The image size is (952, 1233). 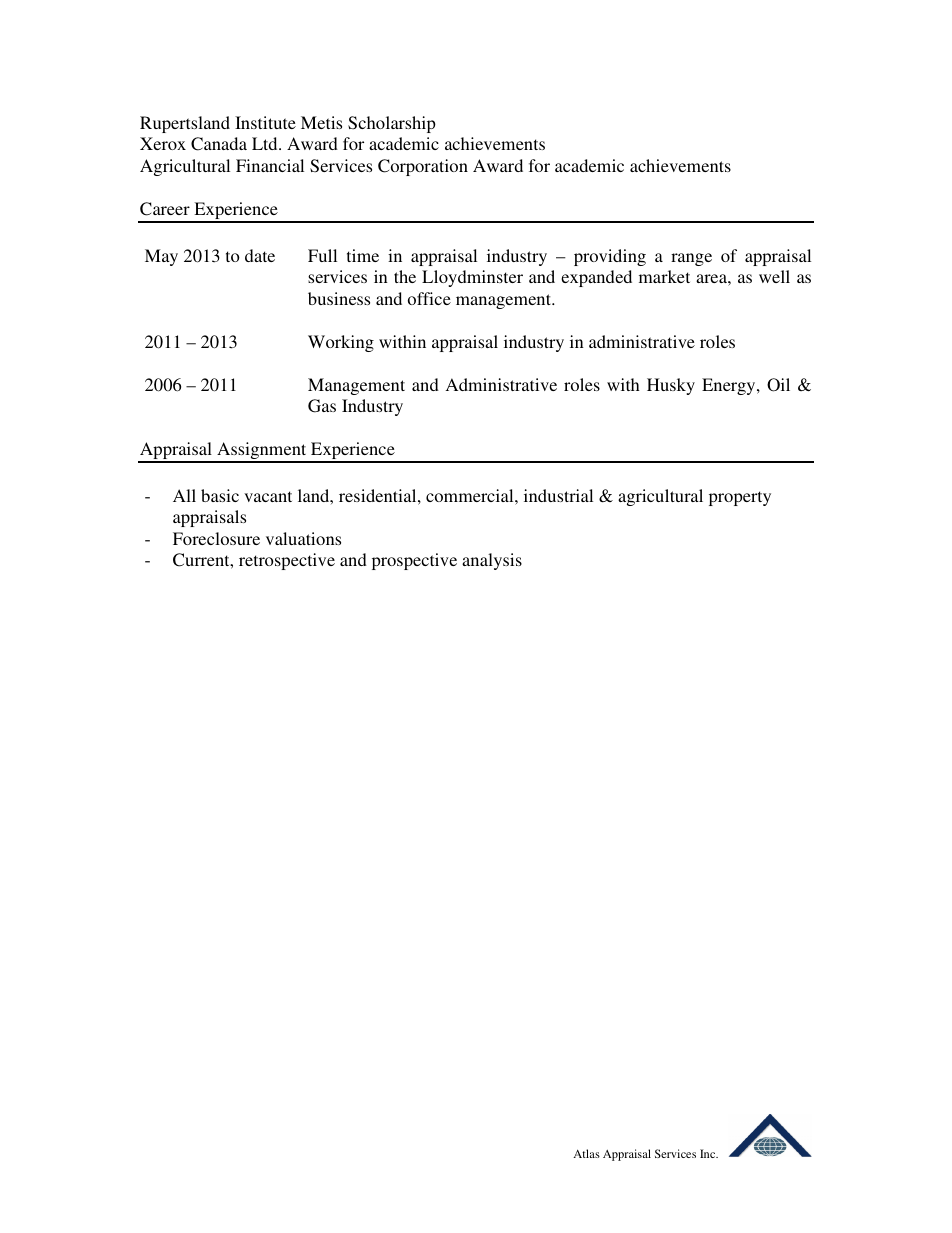 I want to click on Corporation, so click(x=423, y=167).
